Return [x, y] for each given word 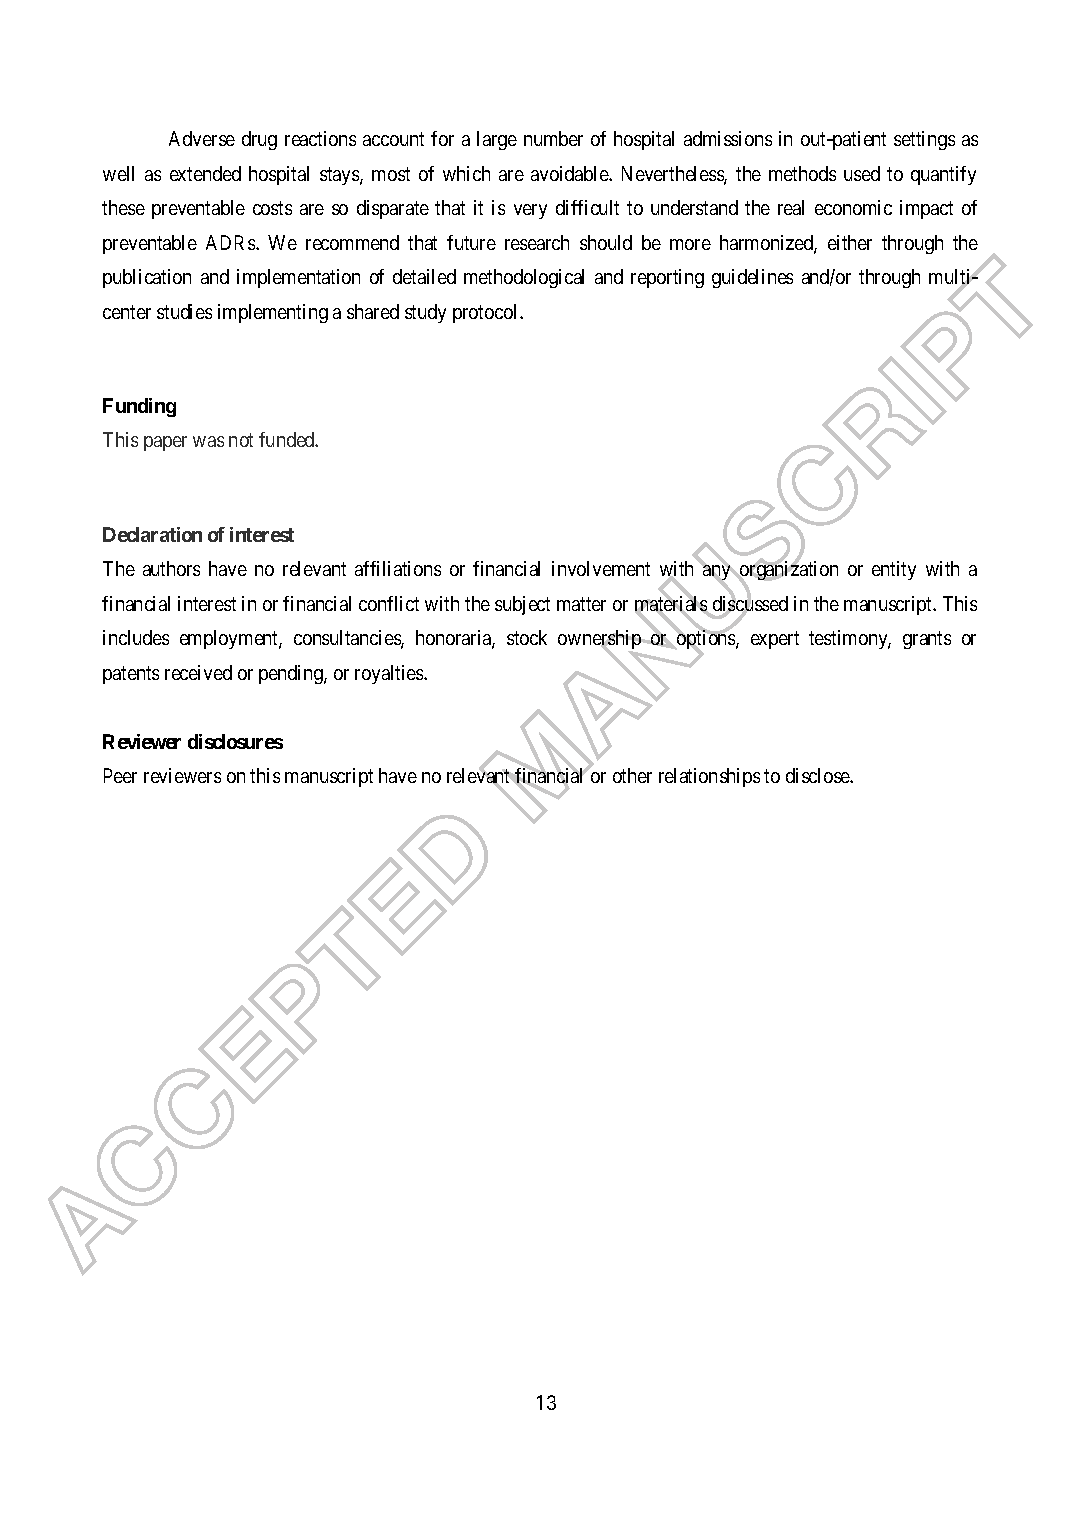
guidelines [752, 278]
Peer [120, 775]
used [862, 173]
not [241, 440]
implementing [273, 313]
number [553, 138]
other [632, 775]
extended [205, 173]
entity [894, 570]
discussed [749, 604]
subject [522, 605]
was [208, 441]
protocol [487, 313]
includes [136, 637]
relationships [709, 777]
